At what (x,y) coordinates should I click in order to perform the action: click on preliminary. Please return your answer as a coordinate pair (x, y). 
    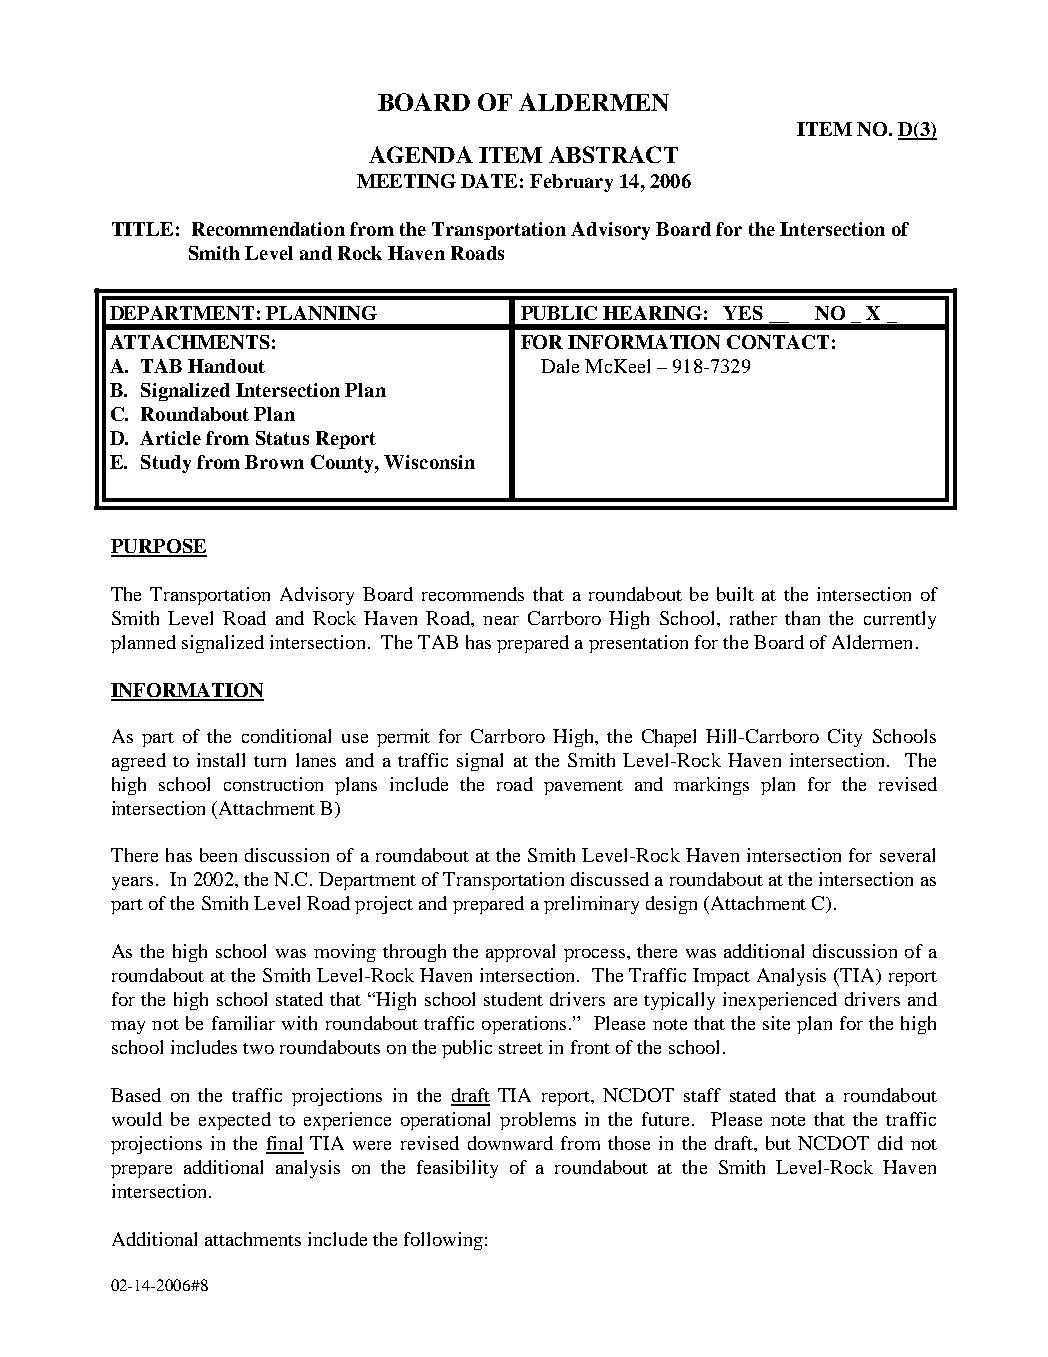
    Looking at the image, I should click on (591, 905).
